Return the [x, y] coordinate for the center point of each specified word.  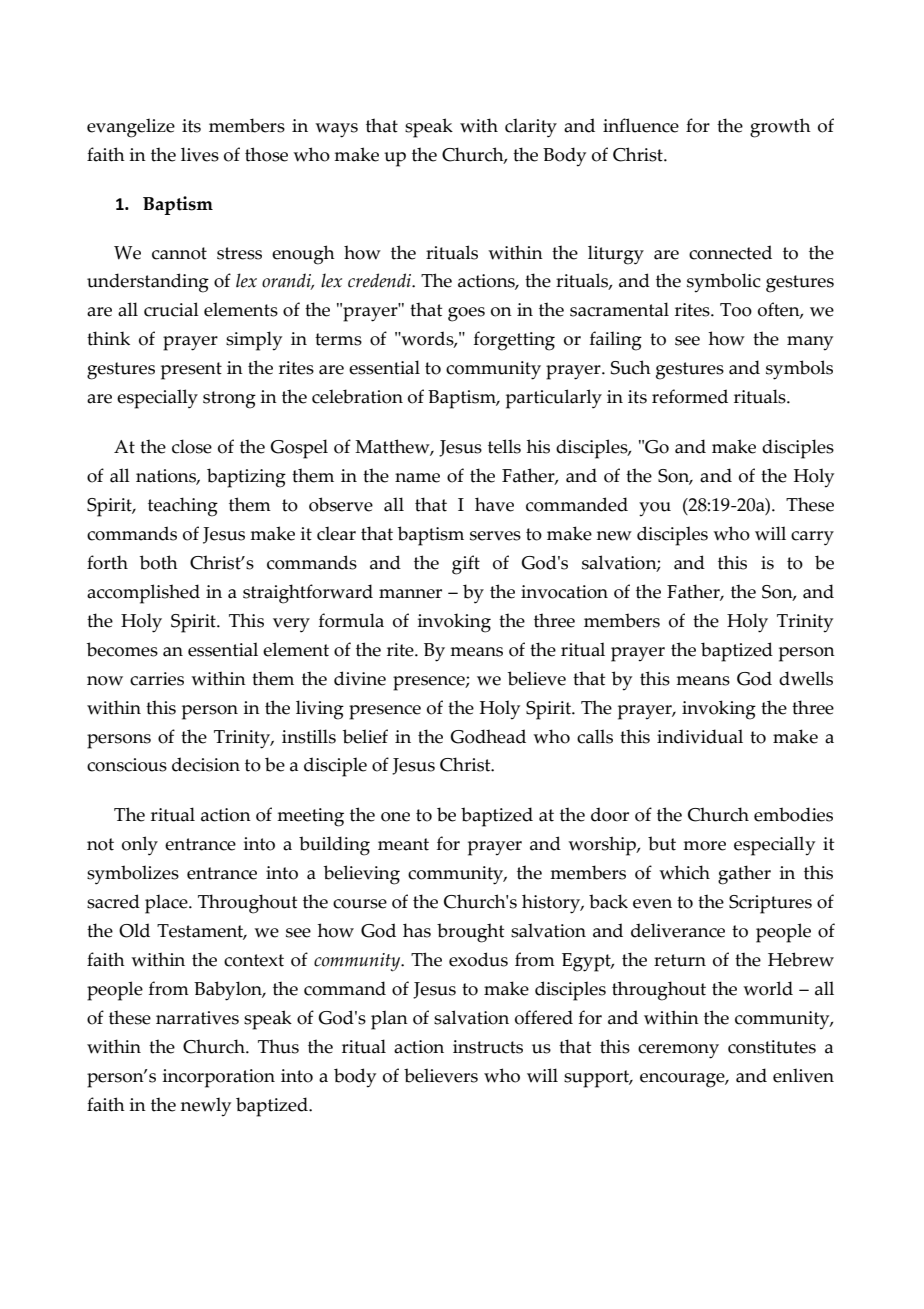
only [140, 846]
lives [200, 154]
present [191, 371]
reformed [690, 396]
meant [403, 844]
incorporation [219, 1078]
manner [410, 594]
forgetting [514, 341]
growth [780, 128]
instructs [488, 1047]
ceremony [678, 1051]
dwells [806, 678]
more [704, 846]
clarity [531, 128]
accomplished [143, 594]
